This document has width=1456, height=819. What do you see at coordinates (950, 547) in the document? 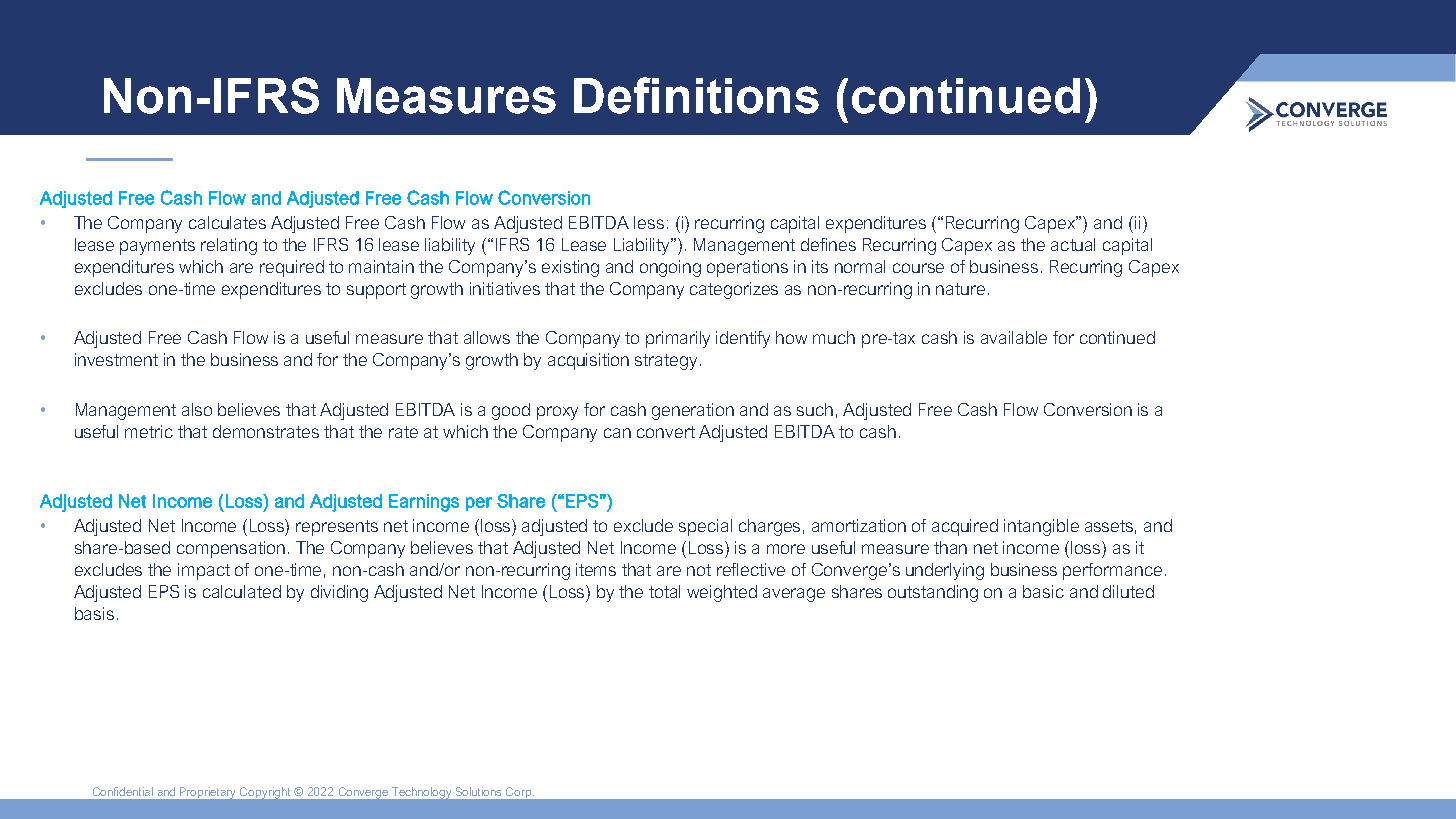
I see `than` at bounding box center [950, 547].
